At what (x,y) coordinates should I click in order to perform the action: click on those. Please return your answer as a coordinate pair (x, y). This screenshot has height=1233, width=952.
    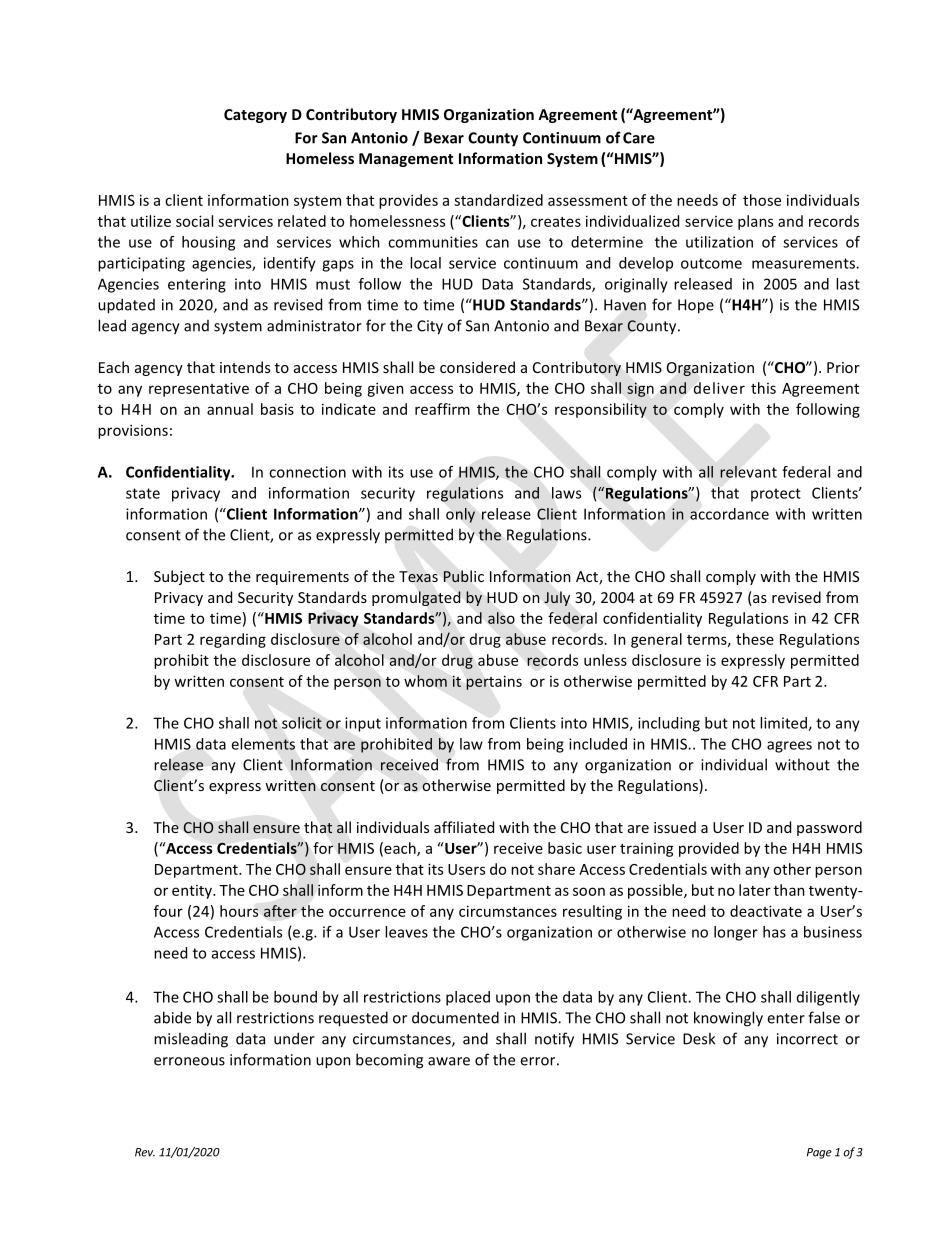
    Looking at the image, I should click on (762, 200).
